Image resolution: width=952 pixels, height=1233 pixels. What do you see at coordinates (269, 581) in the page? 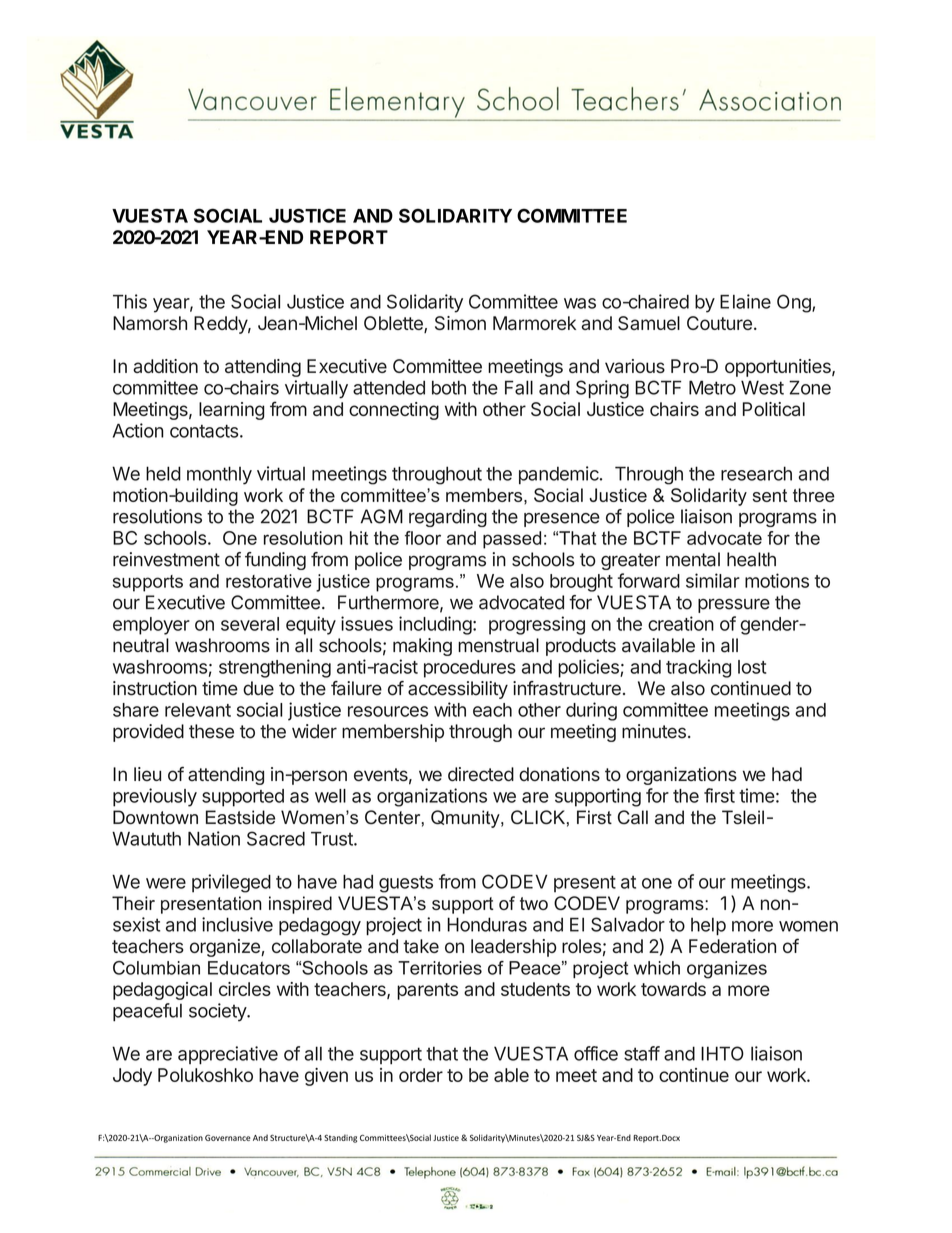
I see `restorative` at bounding box center [269, 581].
